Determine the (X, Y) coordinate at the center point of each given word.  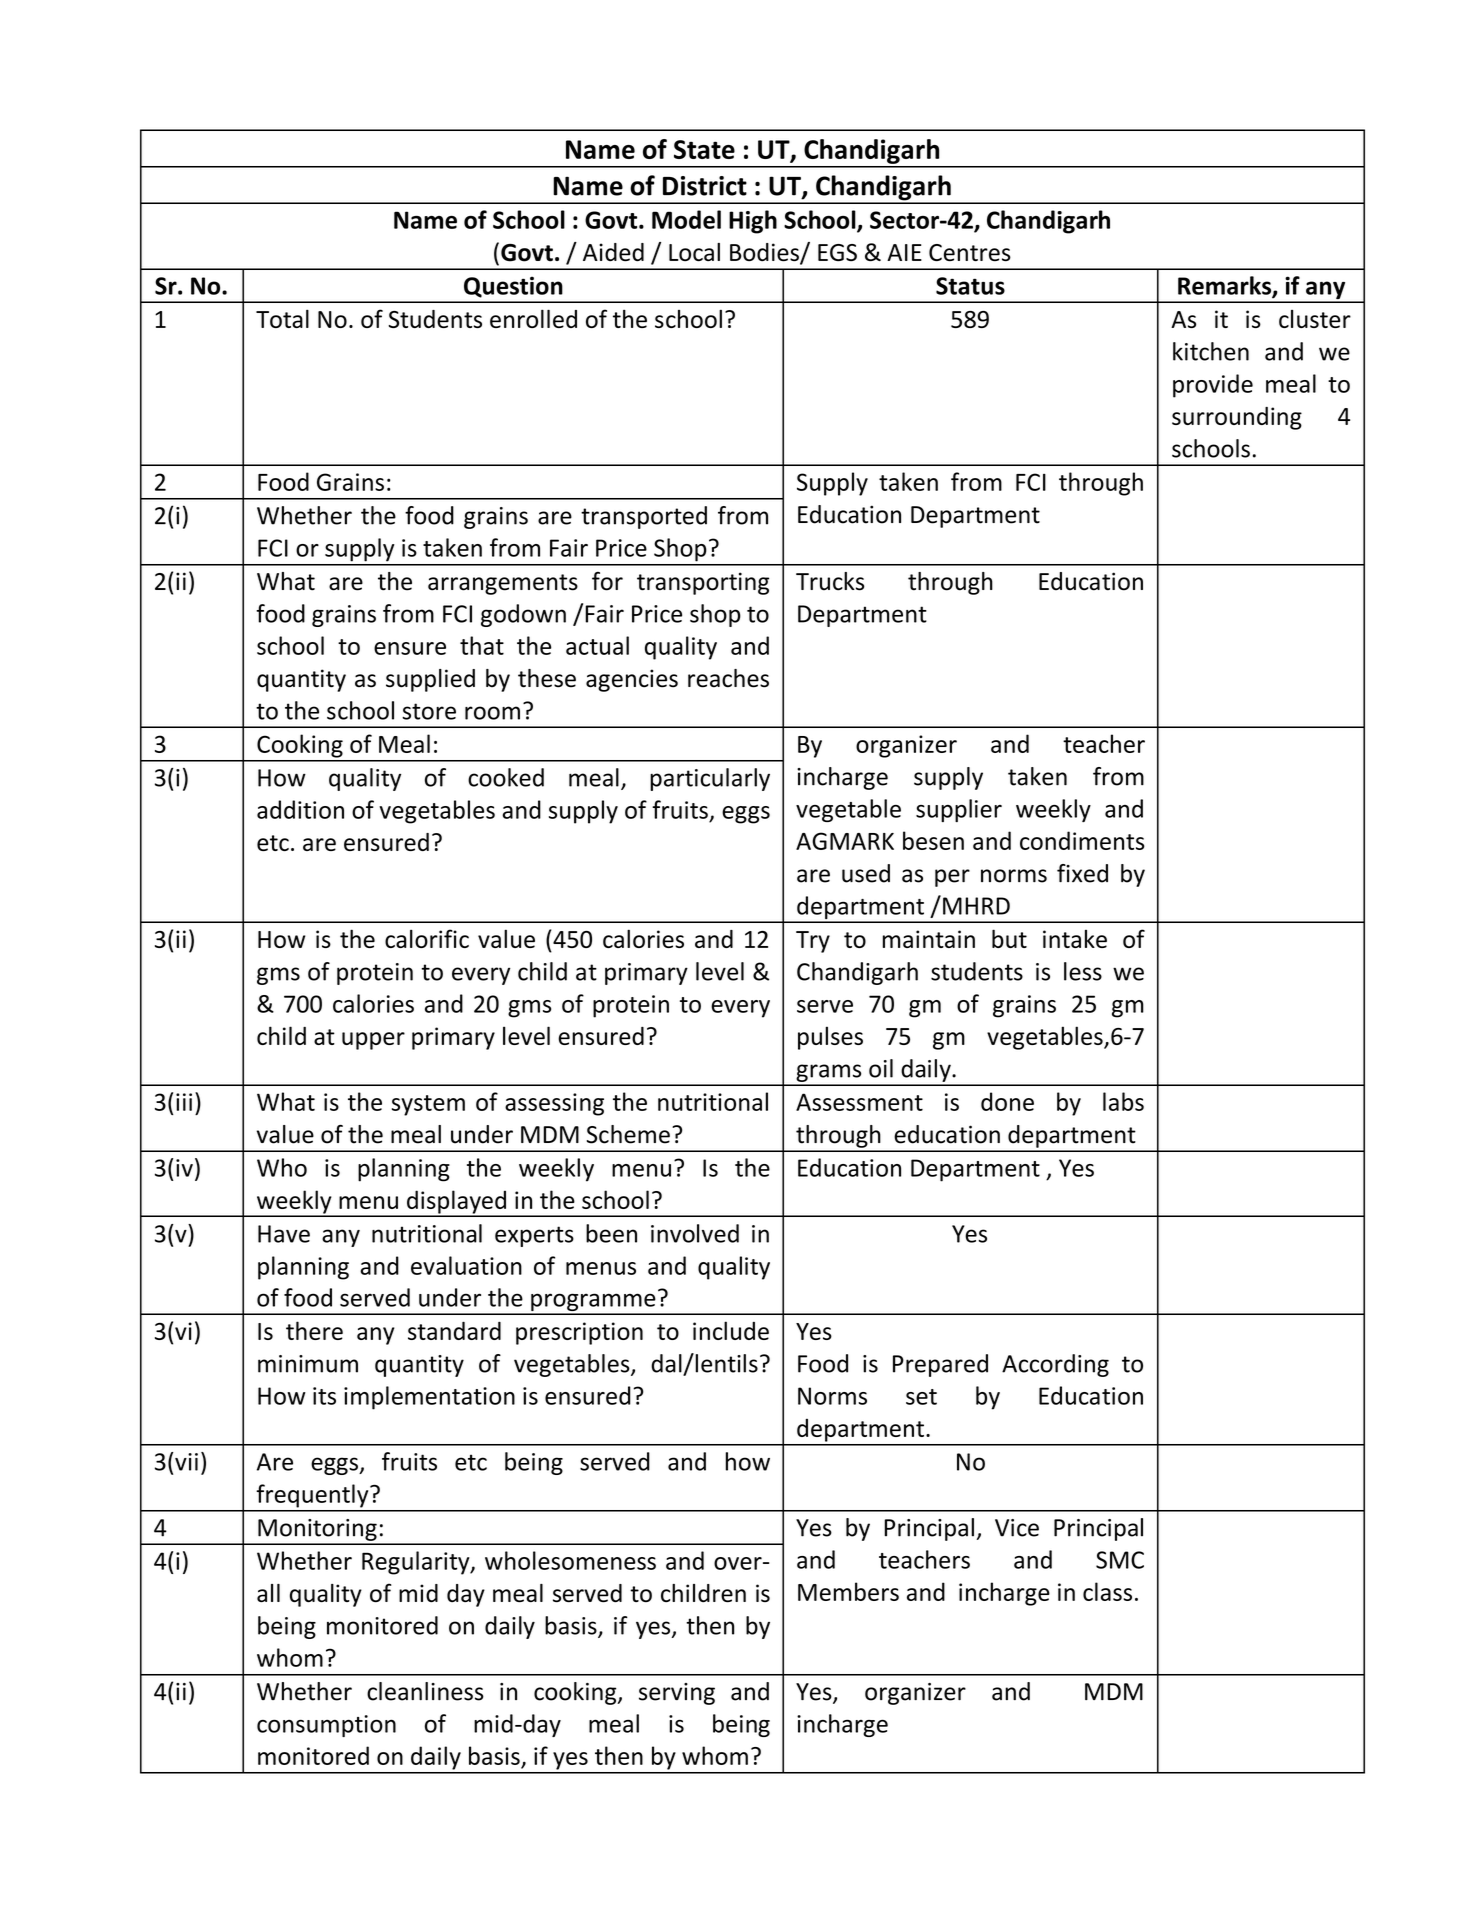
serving (677, 1694)
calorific (427, 938)
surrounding (1237, 418)
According (1055, 1365)
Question (513, 287)
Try (813, 942)
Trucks (830, 581)
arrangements (503, 584)
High (753, 222)
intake (1075, 939)
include (731, 1330)
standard (454, 1330)
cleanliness (425, 1691)
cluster (1315, 319)
